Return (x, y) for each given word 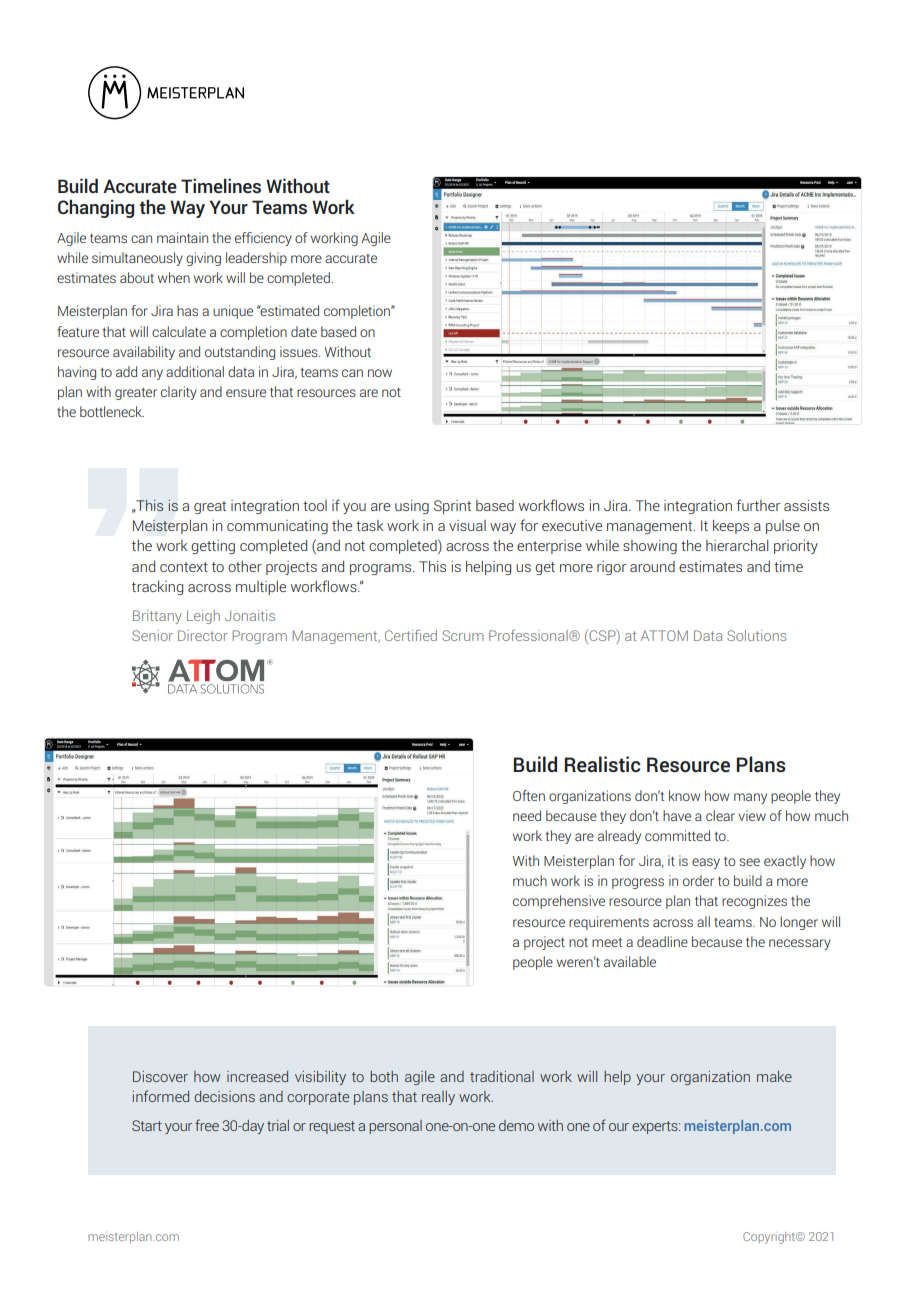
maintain (182, 237)
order (698, 880)
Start (147, 1125)
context (184, 567)
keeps (731, 527)
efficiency (263, 239)
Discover (160, 1076)
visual (467, 525)
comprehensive (559, 902)
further (758, 505)
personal (395, 1127)
